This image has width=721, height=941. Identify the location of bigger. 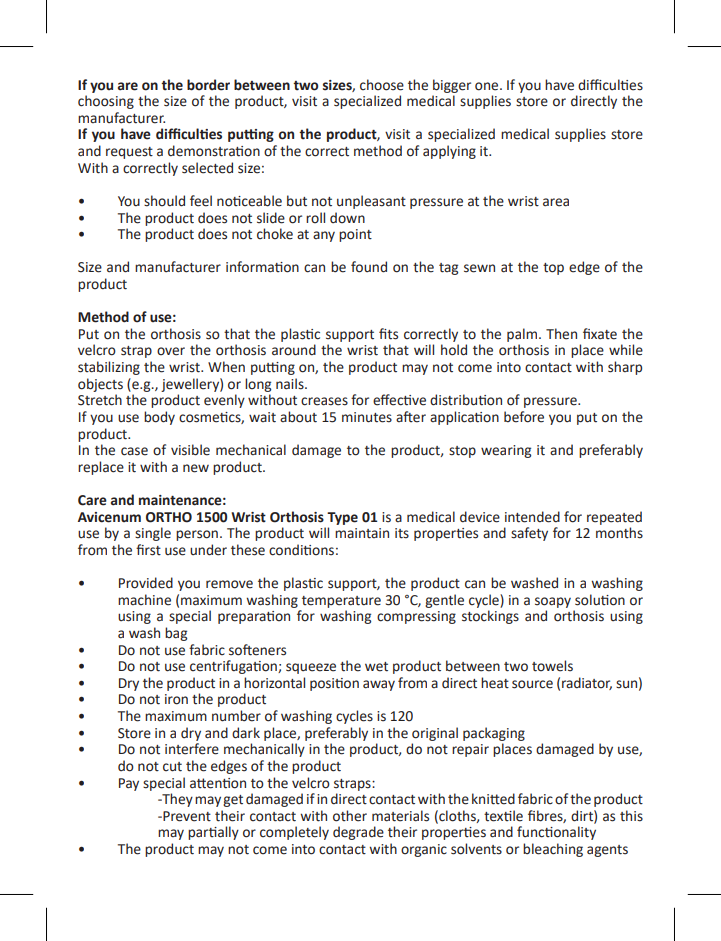
(452, 86).
